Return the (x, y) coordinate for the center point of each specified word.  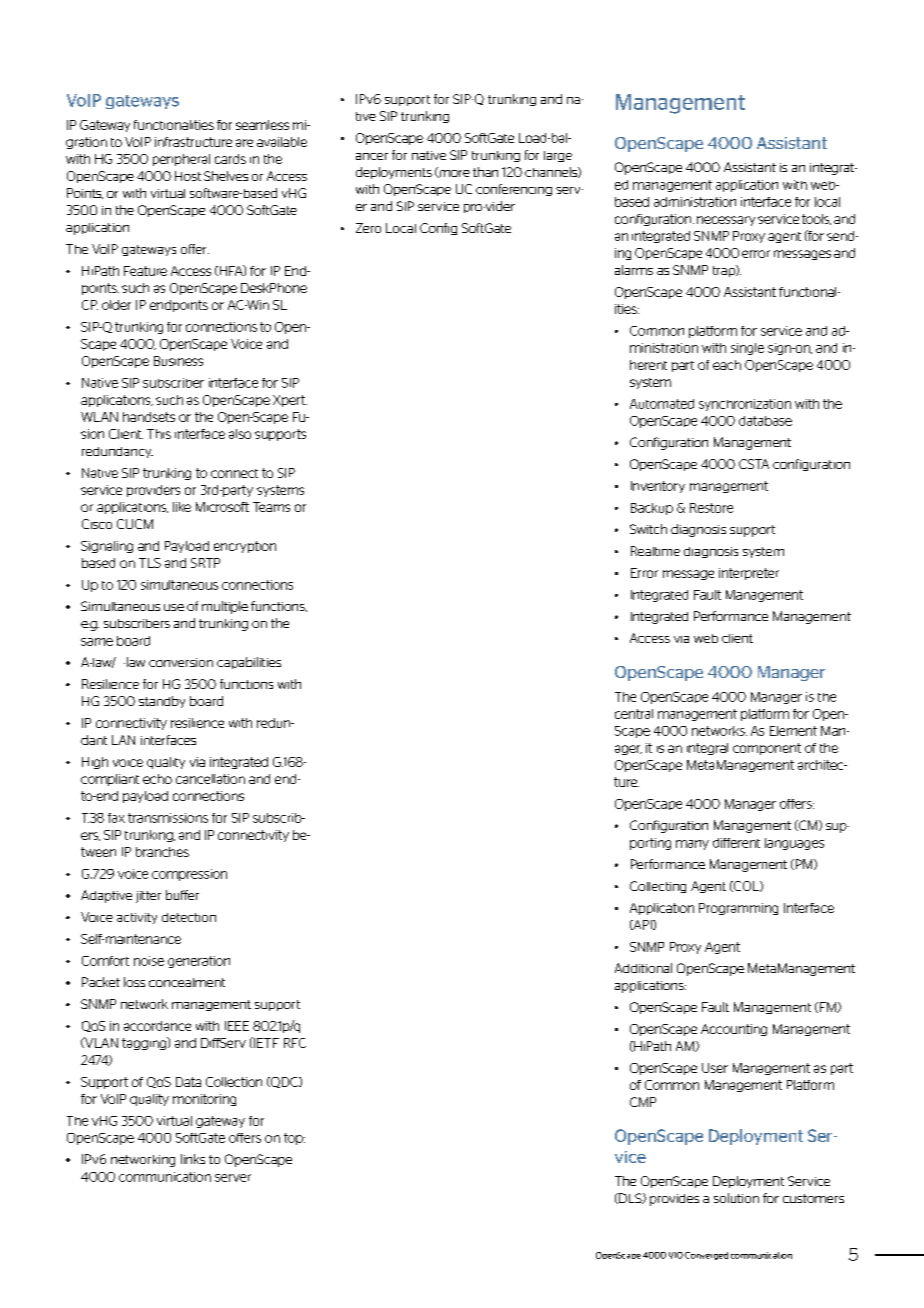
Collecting (658, 887)
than (485, 172)
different (736, 843)
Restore (711, 508)
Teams (271, 507)
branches (162, 852)
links (193, 1159)
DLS (630, 1198)
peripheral (181, 160)
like (182, 507)
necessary (726, 221)
